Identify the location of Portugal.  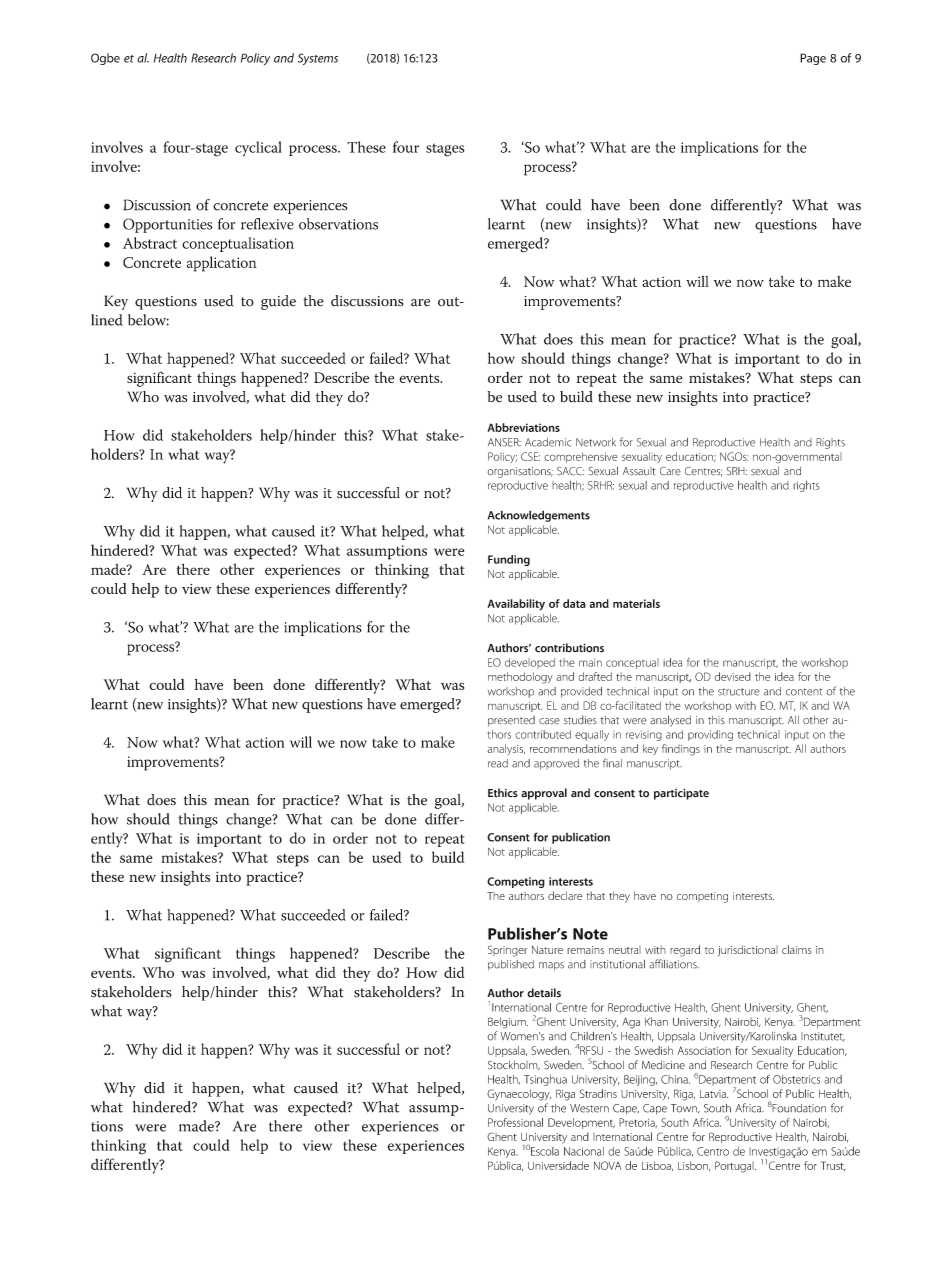
(735, 1167).
